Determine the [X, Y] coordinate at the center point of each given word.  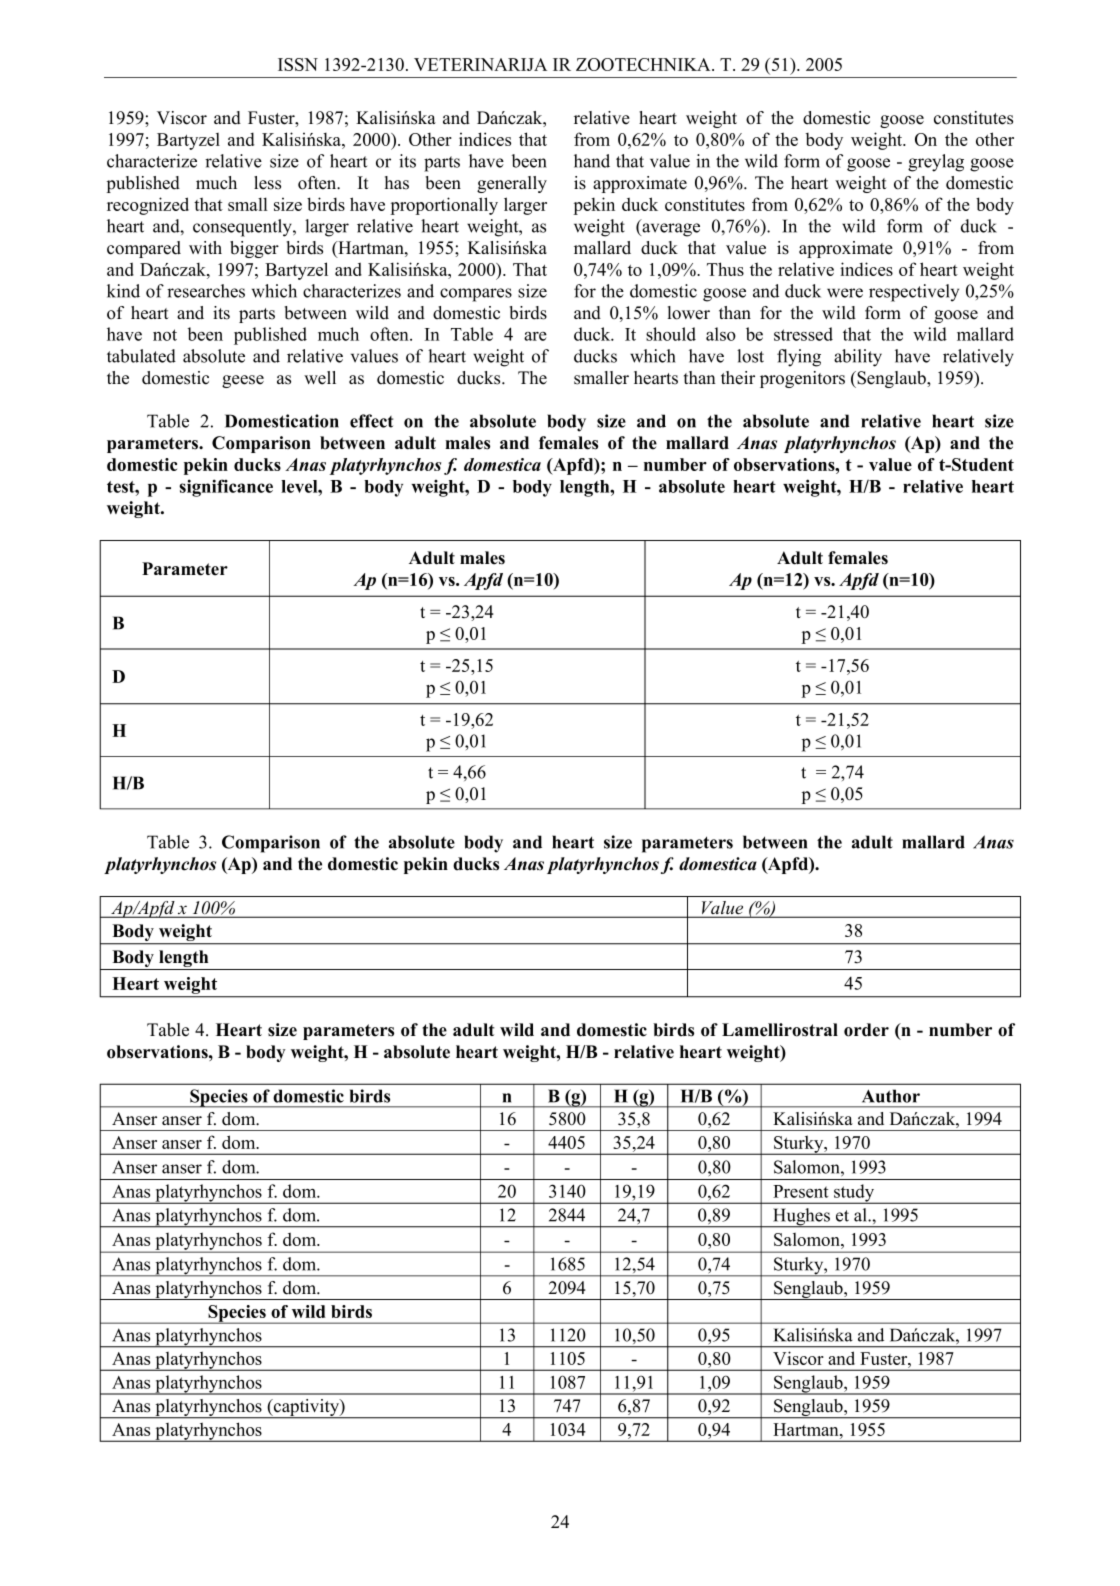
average [670, 230]
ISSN [298, 64]
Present [801, 1191]
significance [226, 488]
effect [371, 421]
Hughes [801, 1218]
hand [592, 161]
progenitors [802, 379]
